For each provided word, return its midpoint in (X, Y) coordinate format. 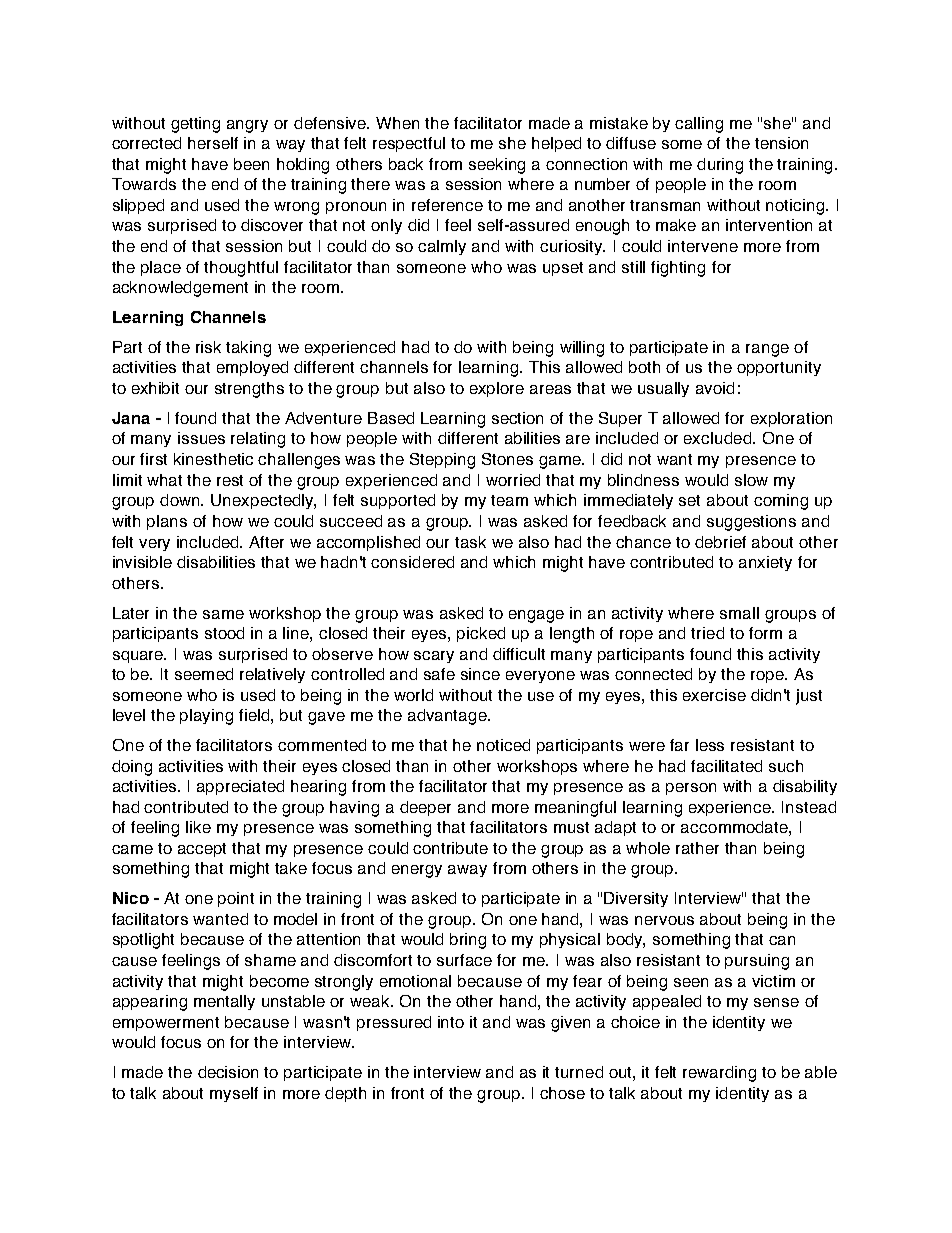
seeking (497, 166)
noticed (503, 745)
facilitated (726, 766)
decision (228, 1072)
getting (195, 125)
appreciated (240, 787)
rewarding (719, 1074)
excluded (717, 438)
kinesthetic (213, 459)
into (451, 1022)
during (720, 166)
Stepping (442, 461)
